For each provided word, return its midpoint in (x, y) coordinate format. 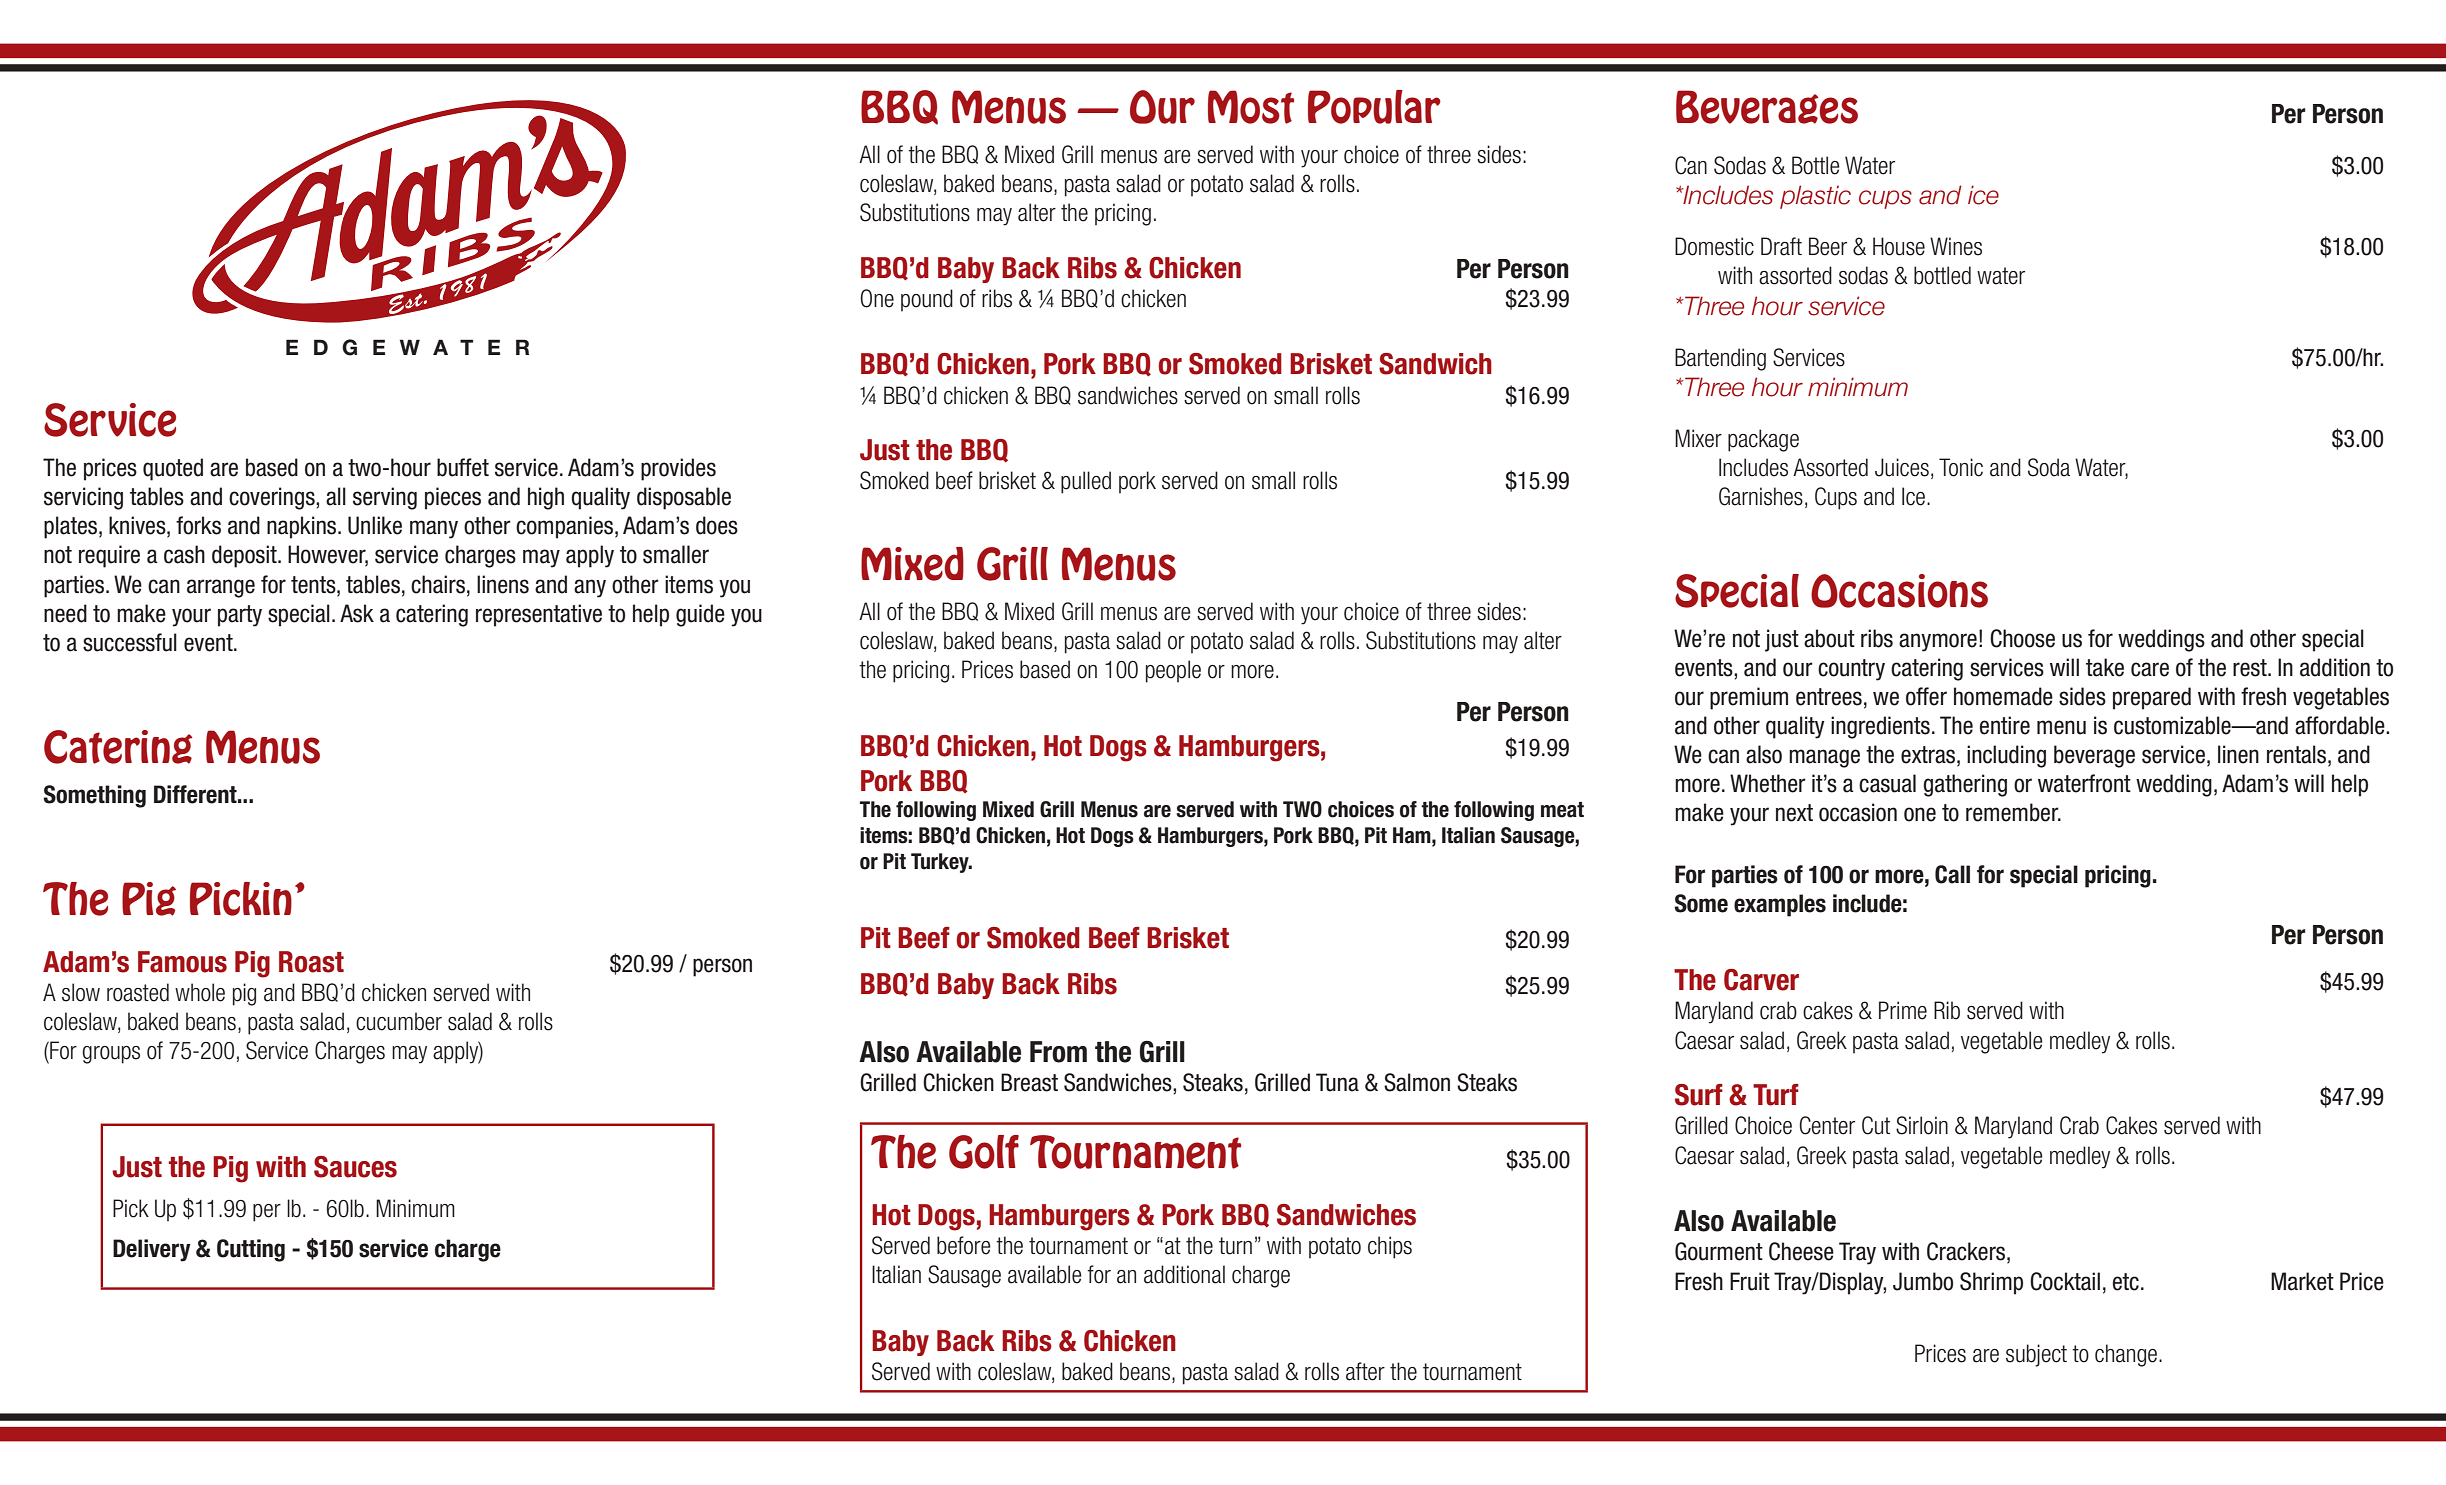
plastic (1815, 197)
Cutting (251, 1250)
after (1365, 1371)
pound (927, 300)
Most (1251, 107)
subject (2036, 1355)
